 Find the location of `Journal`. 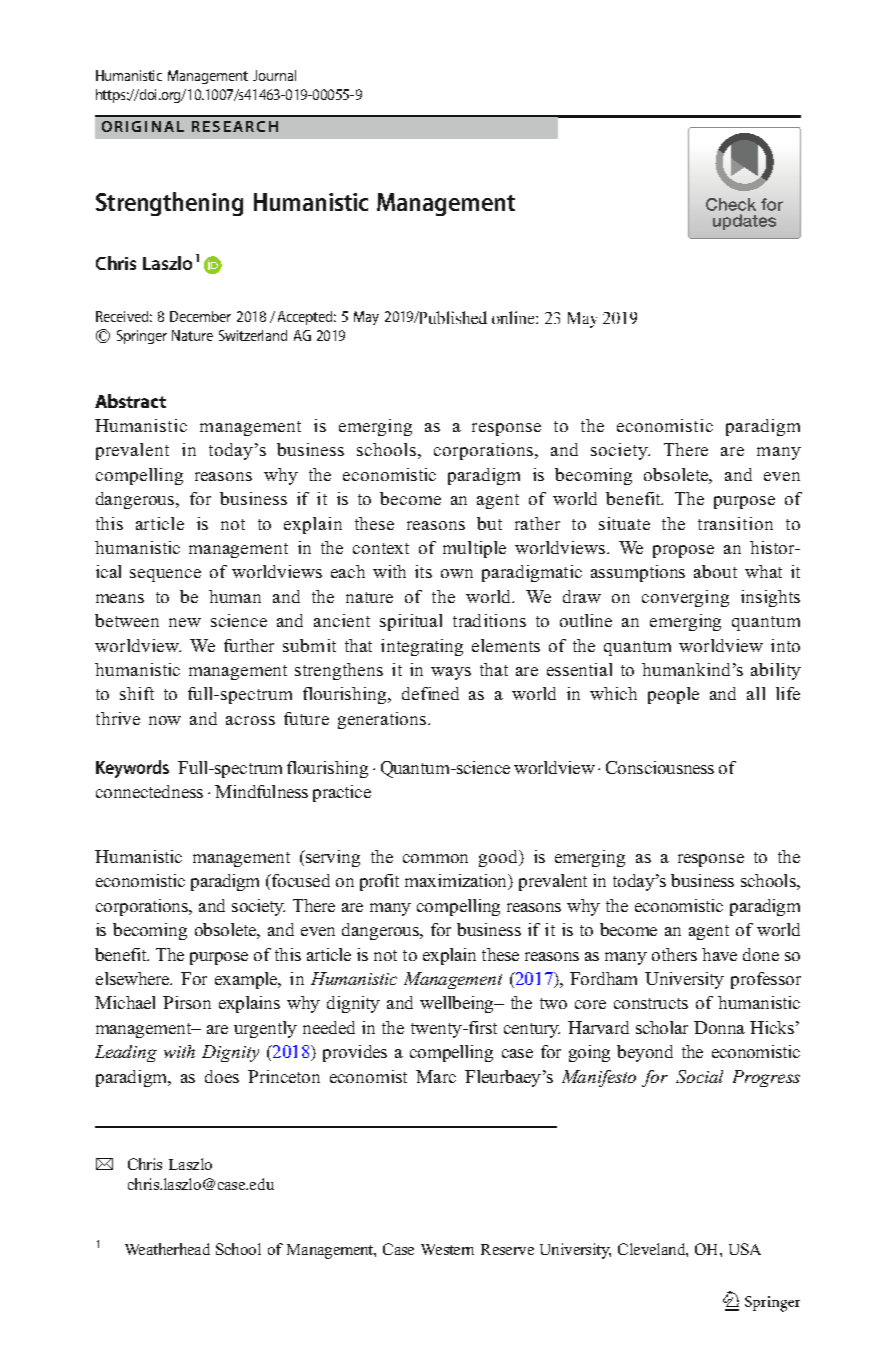

Journal is located at coordinates (274, 75).
